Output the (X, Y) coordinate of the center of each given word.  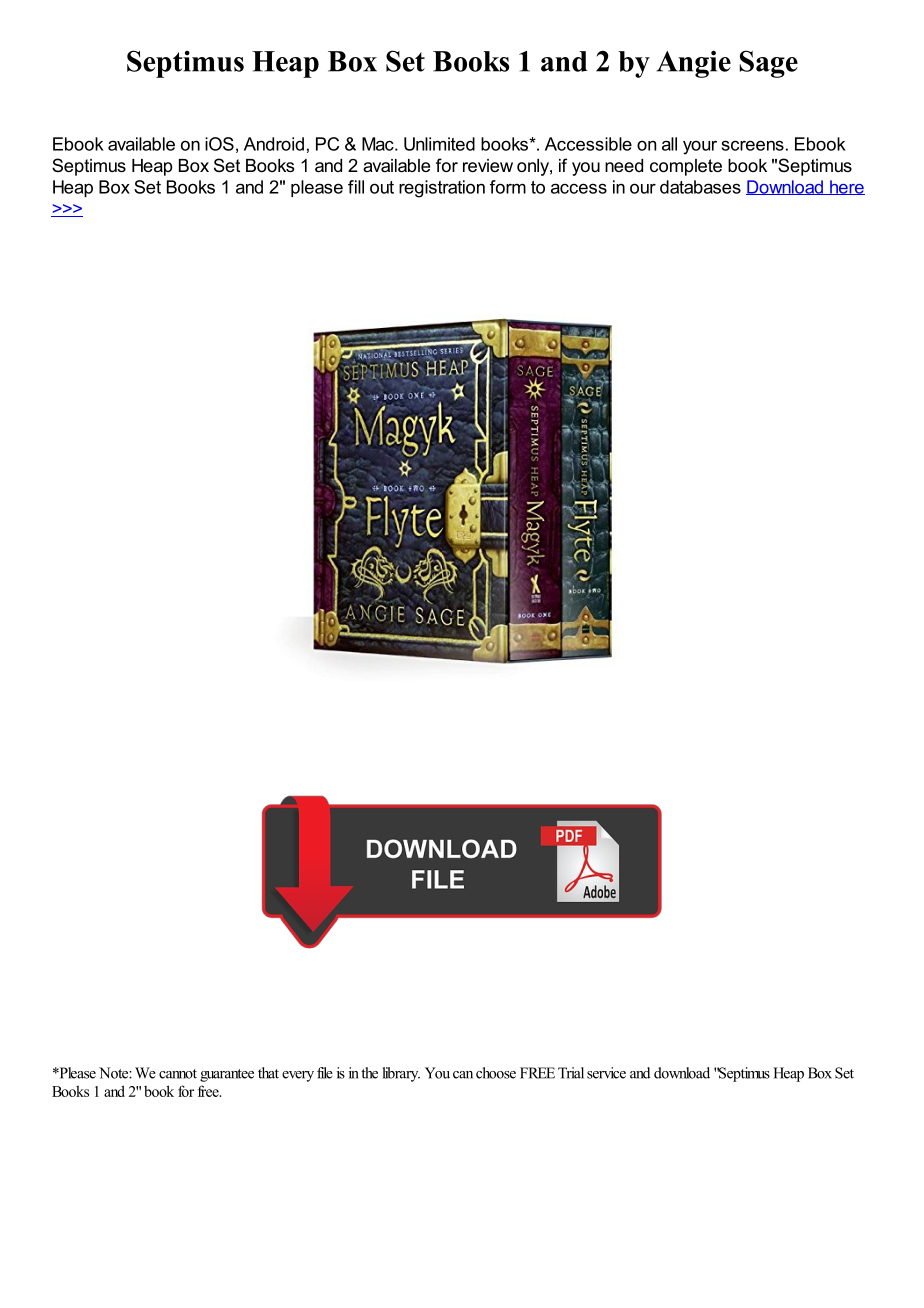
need (624, 165)
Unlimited (439, 144)
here (846, 187)
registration (442, 189)
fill (356, 187)
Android (274, 144)
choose (496, 1073)
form (508, 187)
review (488, 165)
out (382, 187)
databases (700, 187)
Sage (769, 64)
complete (686, 167)
